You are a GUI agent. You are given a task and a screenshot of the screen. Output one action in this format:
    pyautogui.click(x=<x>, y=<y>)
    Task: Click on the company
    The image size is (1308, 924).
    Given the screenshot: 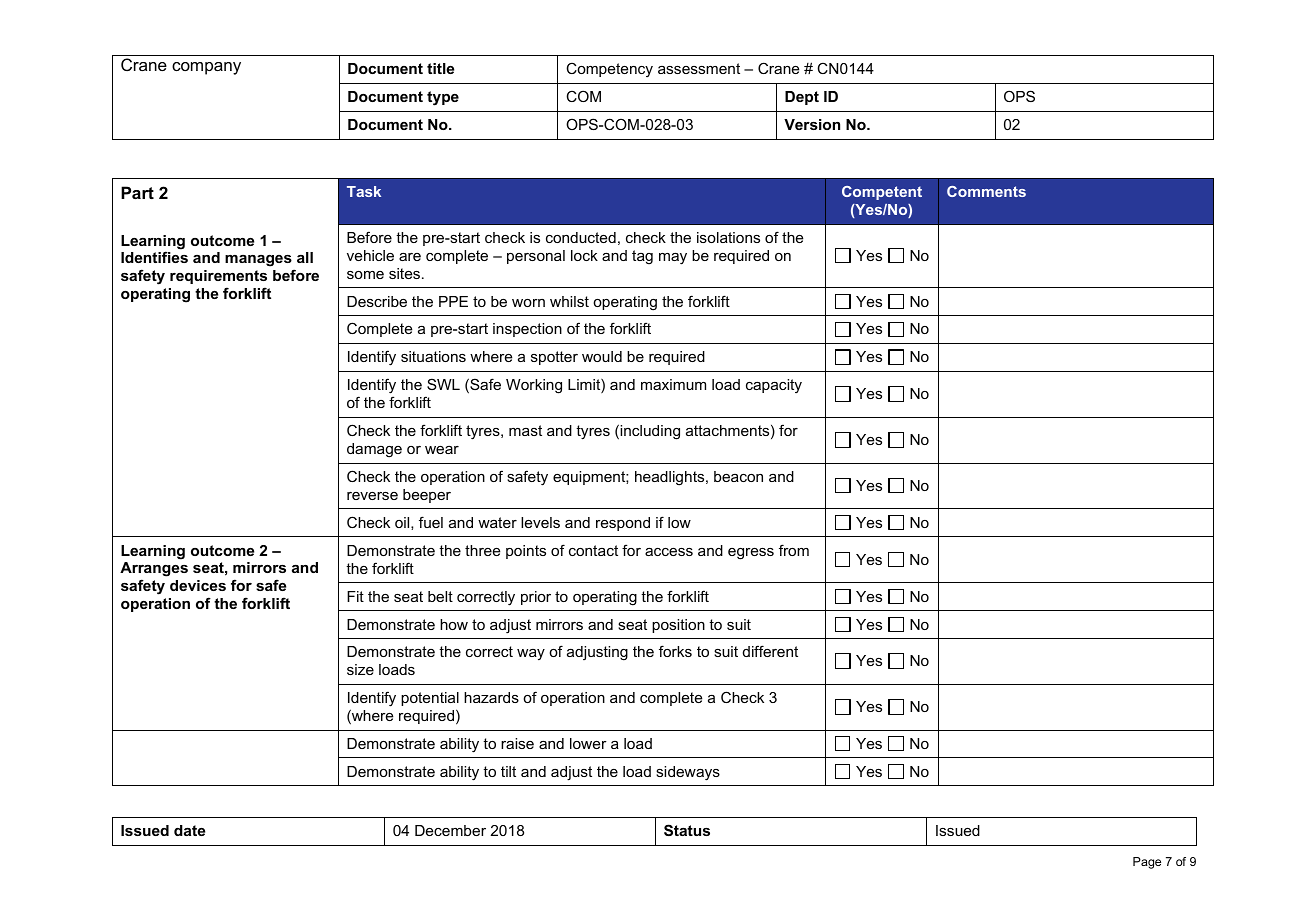 What is the action you would take?
    pyautogui.click(x=206, y=68)
